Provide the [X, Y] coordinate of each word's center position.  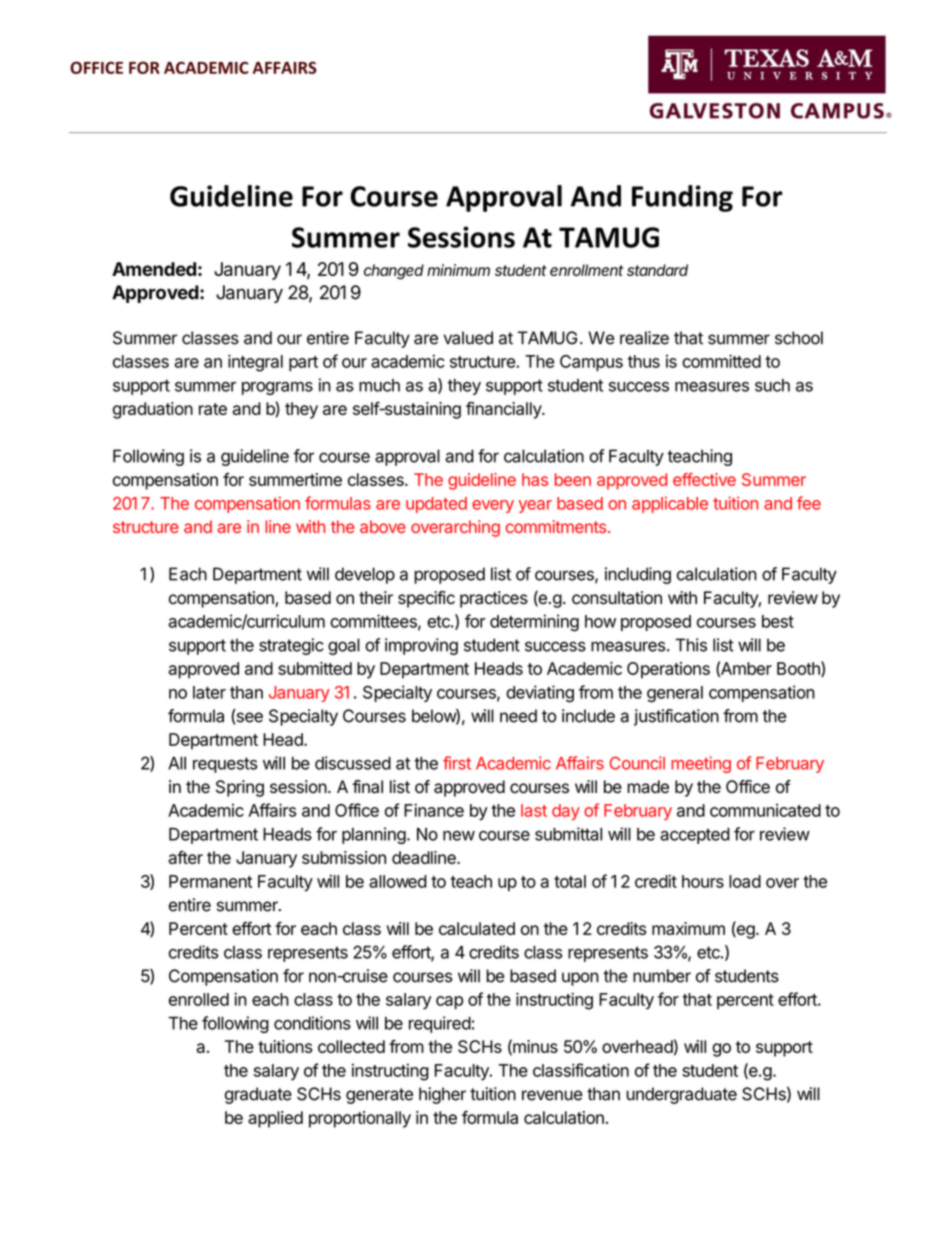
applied [275, 1119]
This [691, 645]
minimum [458, 270]
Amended [154, 269]
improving [421, 646]
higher [442, 1095]
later [209, 692]
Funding [682, 198]
